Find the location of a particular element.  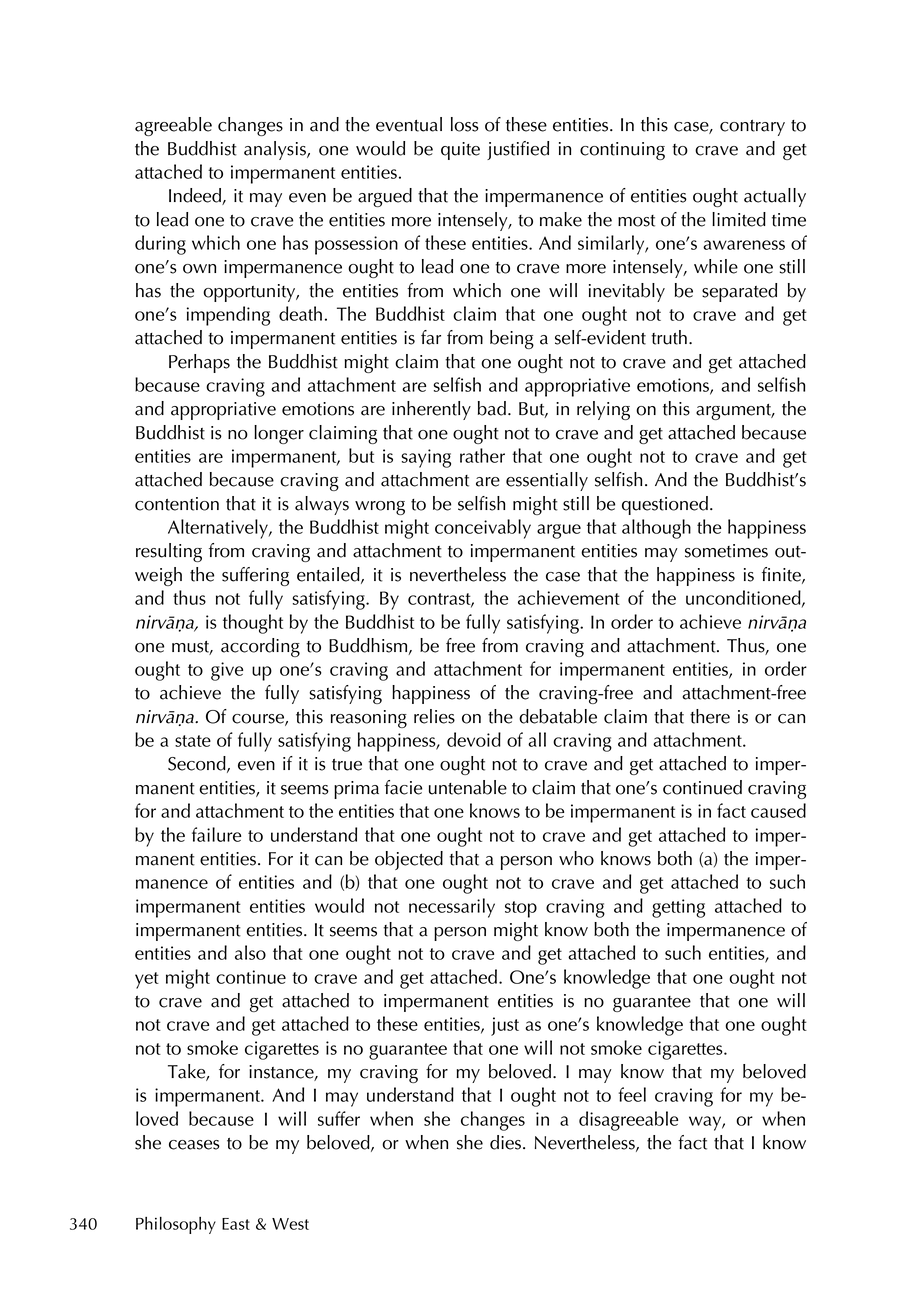

contrary is located at coordinates (752, 128).
